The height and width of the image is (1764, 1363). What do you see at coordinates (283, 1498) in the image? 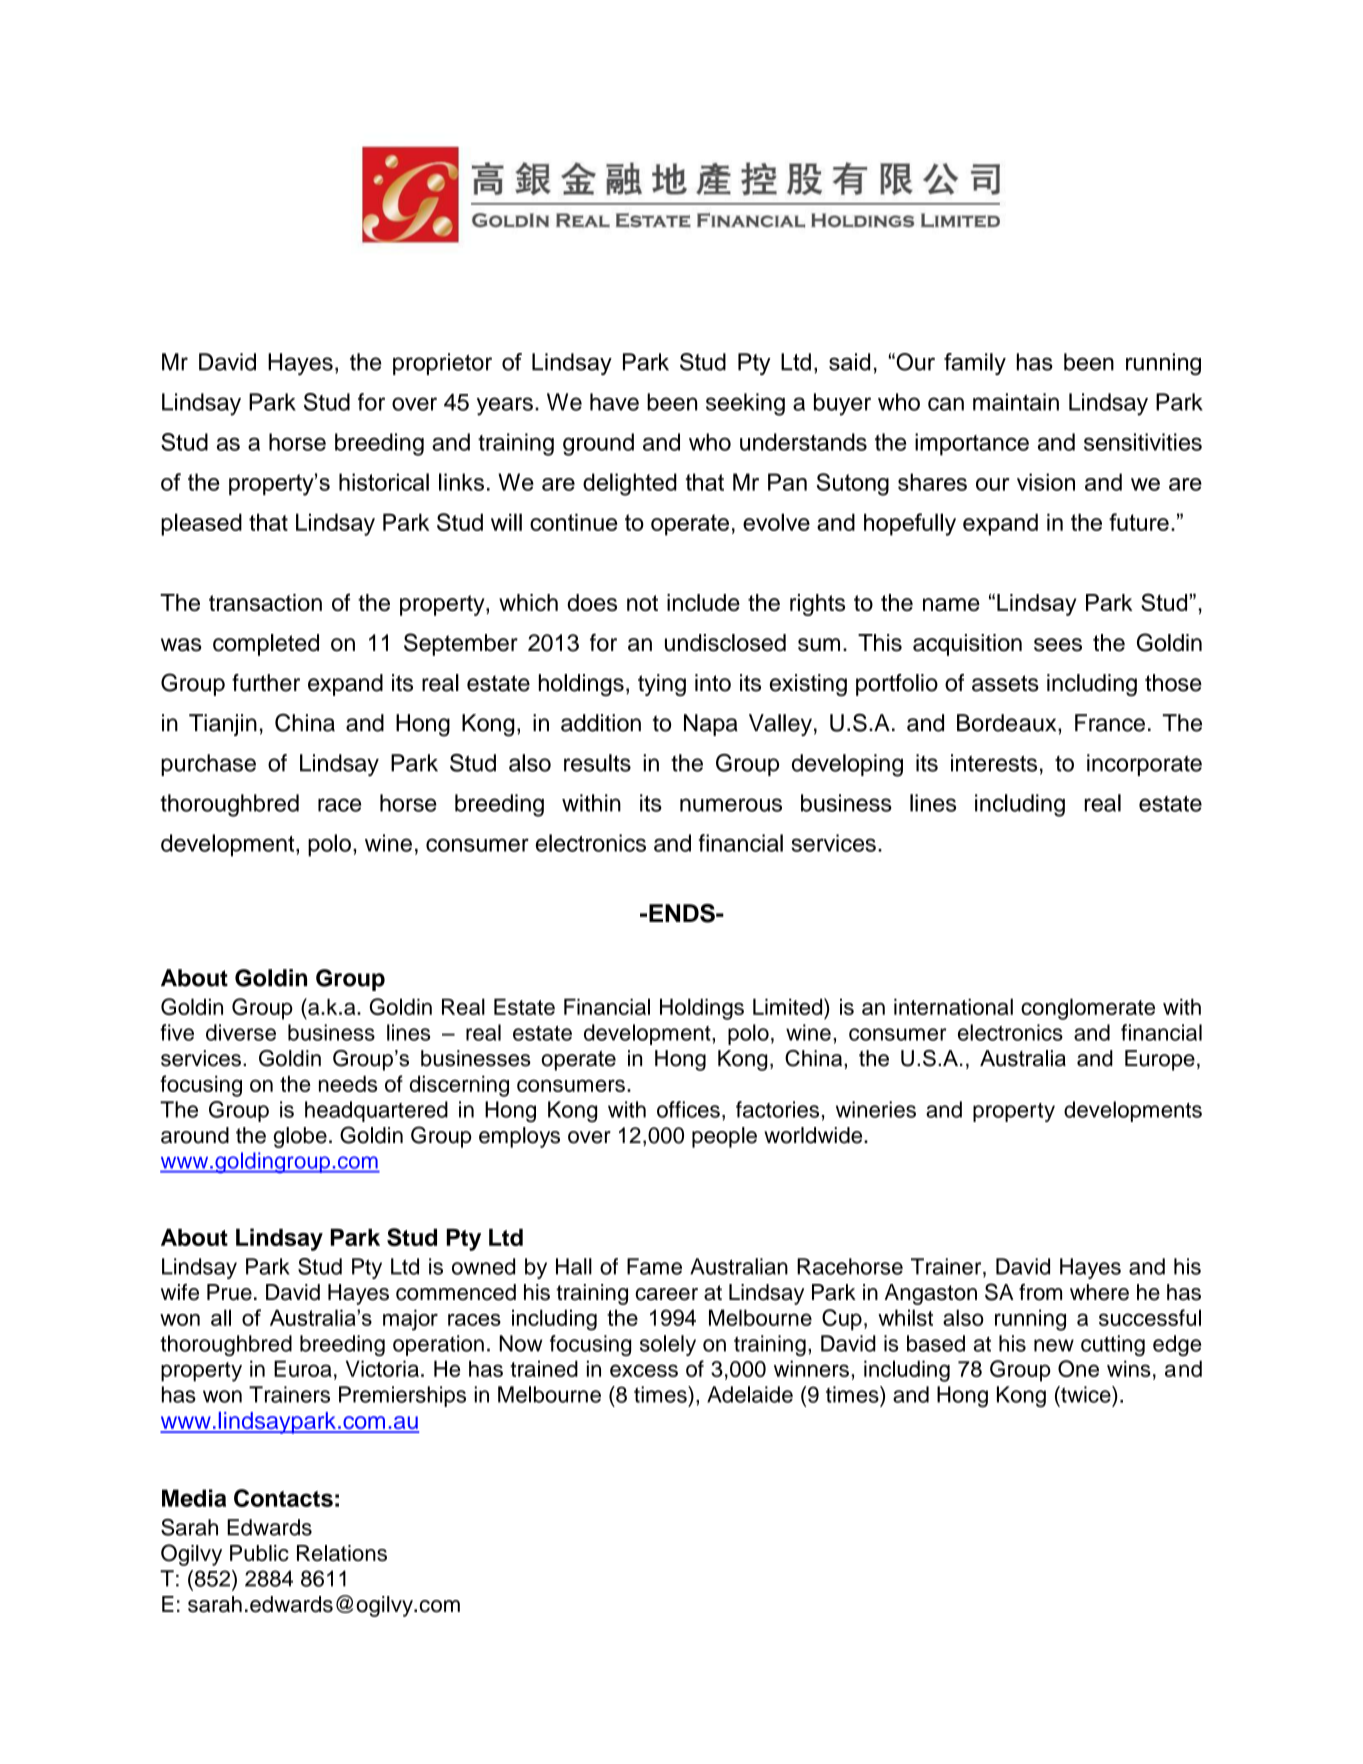
I see `Contacts` at bounding box center [283, 1498].
